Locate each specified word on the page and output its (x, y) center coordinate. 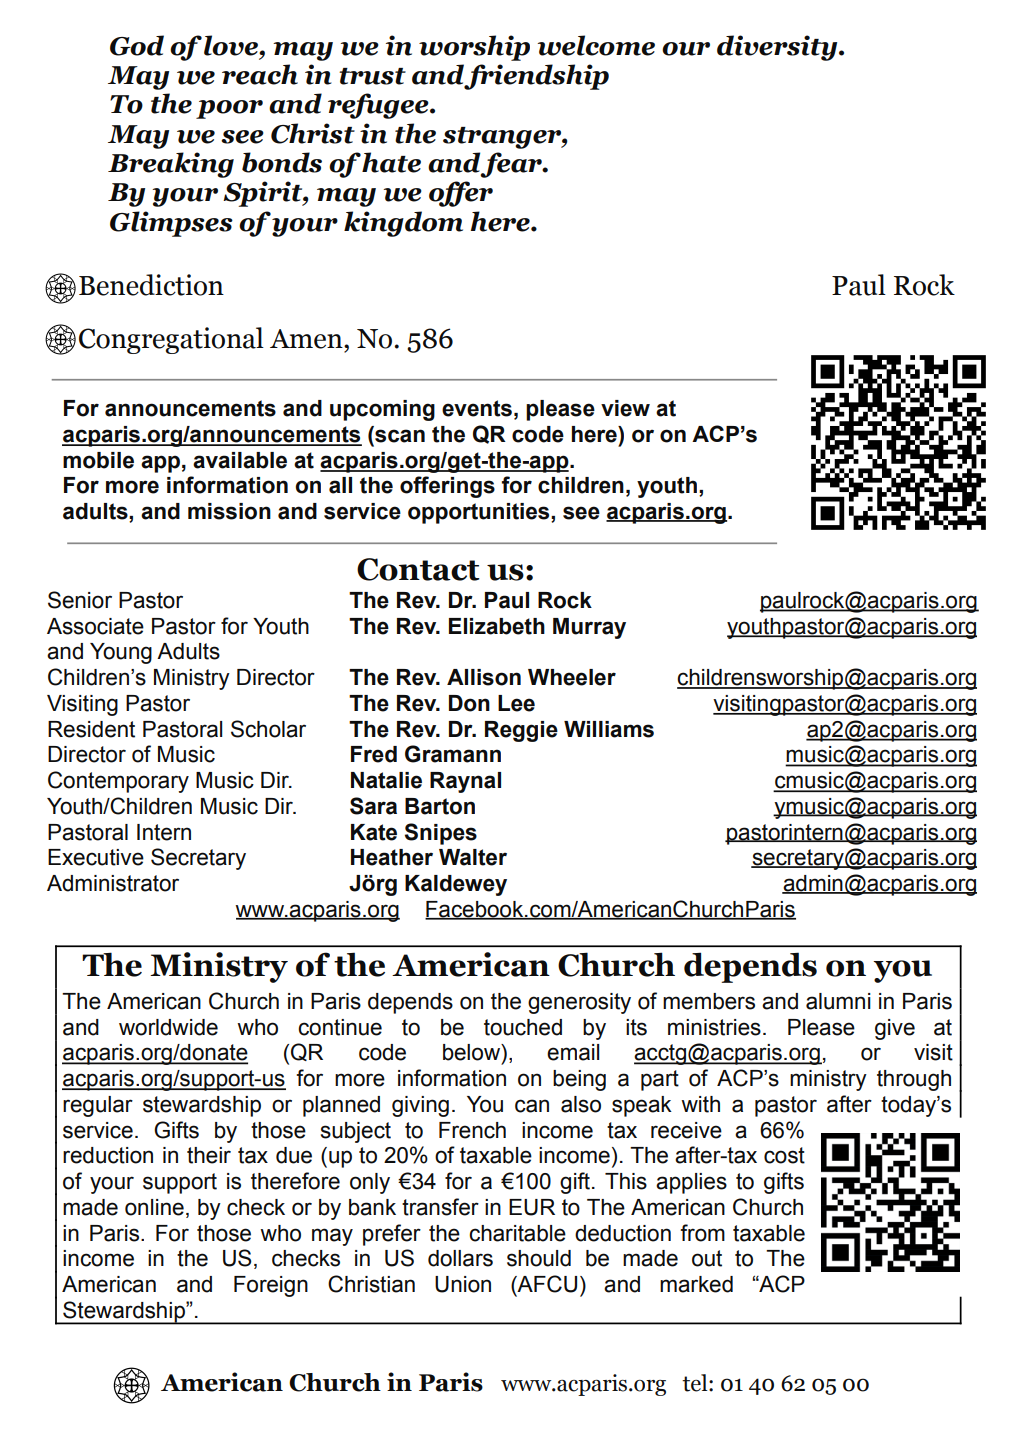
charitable (517, 1233)
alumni (838, 1001)
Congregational (171, 340)
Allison (484, 677)
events (477, 408)
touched (523, 1027)
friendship (536, 77)
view (625, 408)
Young (121, 653)
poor (229, 109)
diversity (778, 48)
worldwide (168, 1027)
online (154, 1207)
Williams (609, 729)
